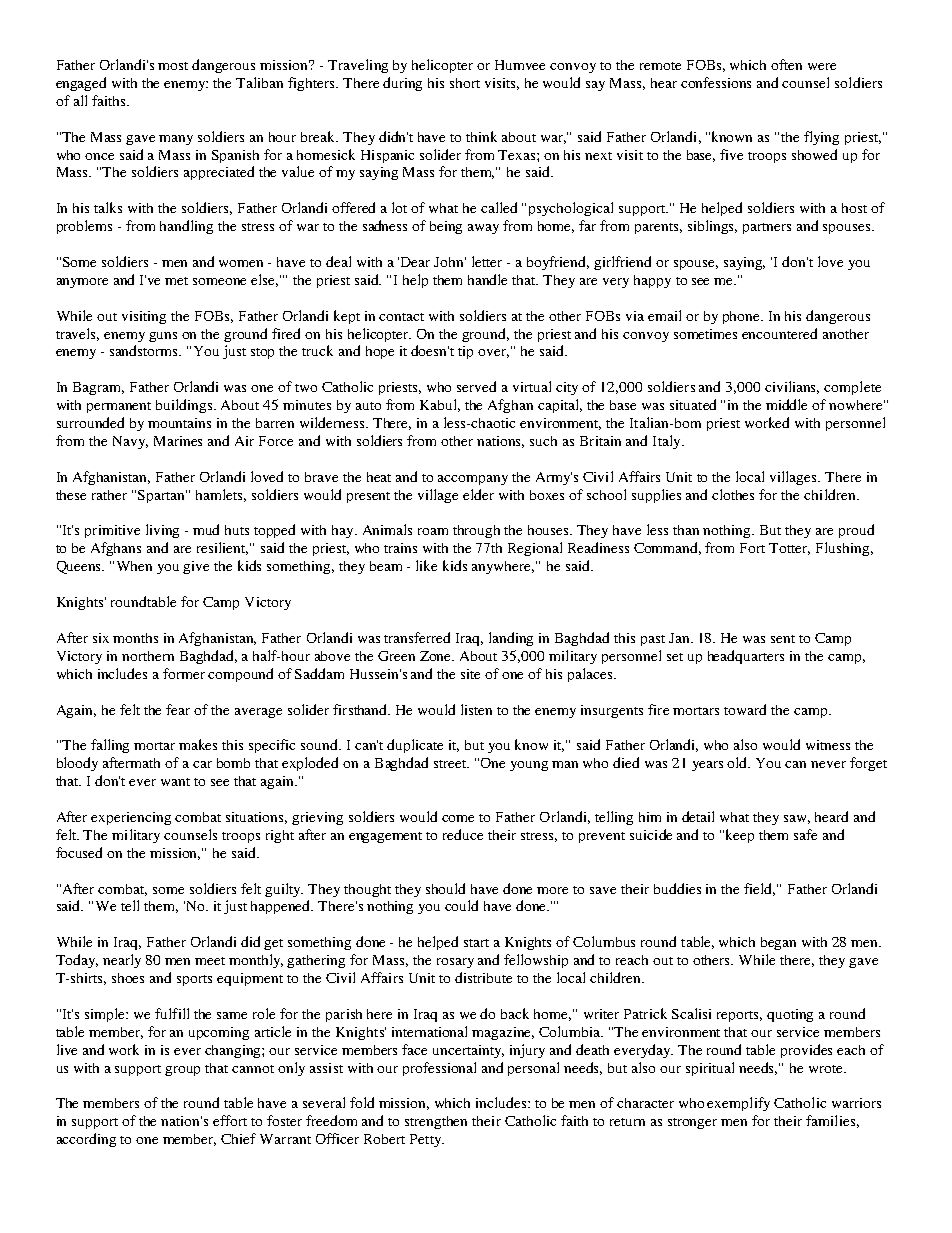 Image resolution: width=952 pixels, height=1233 pixels. I want to click on Marines, so click(178, 441).
